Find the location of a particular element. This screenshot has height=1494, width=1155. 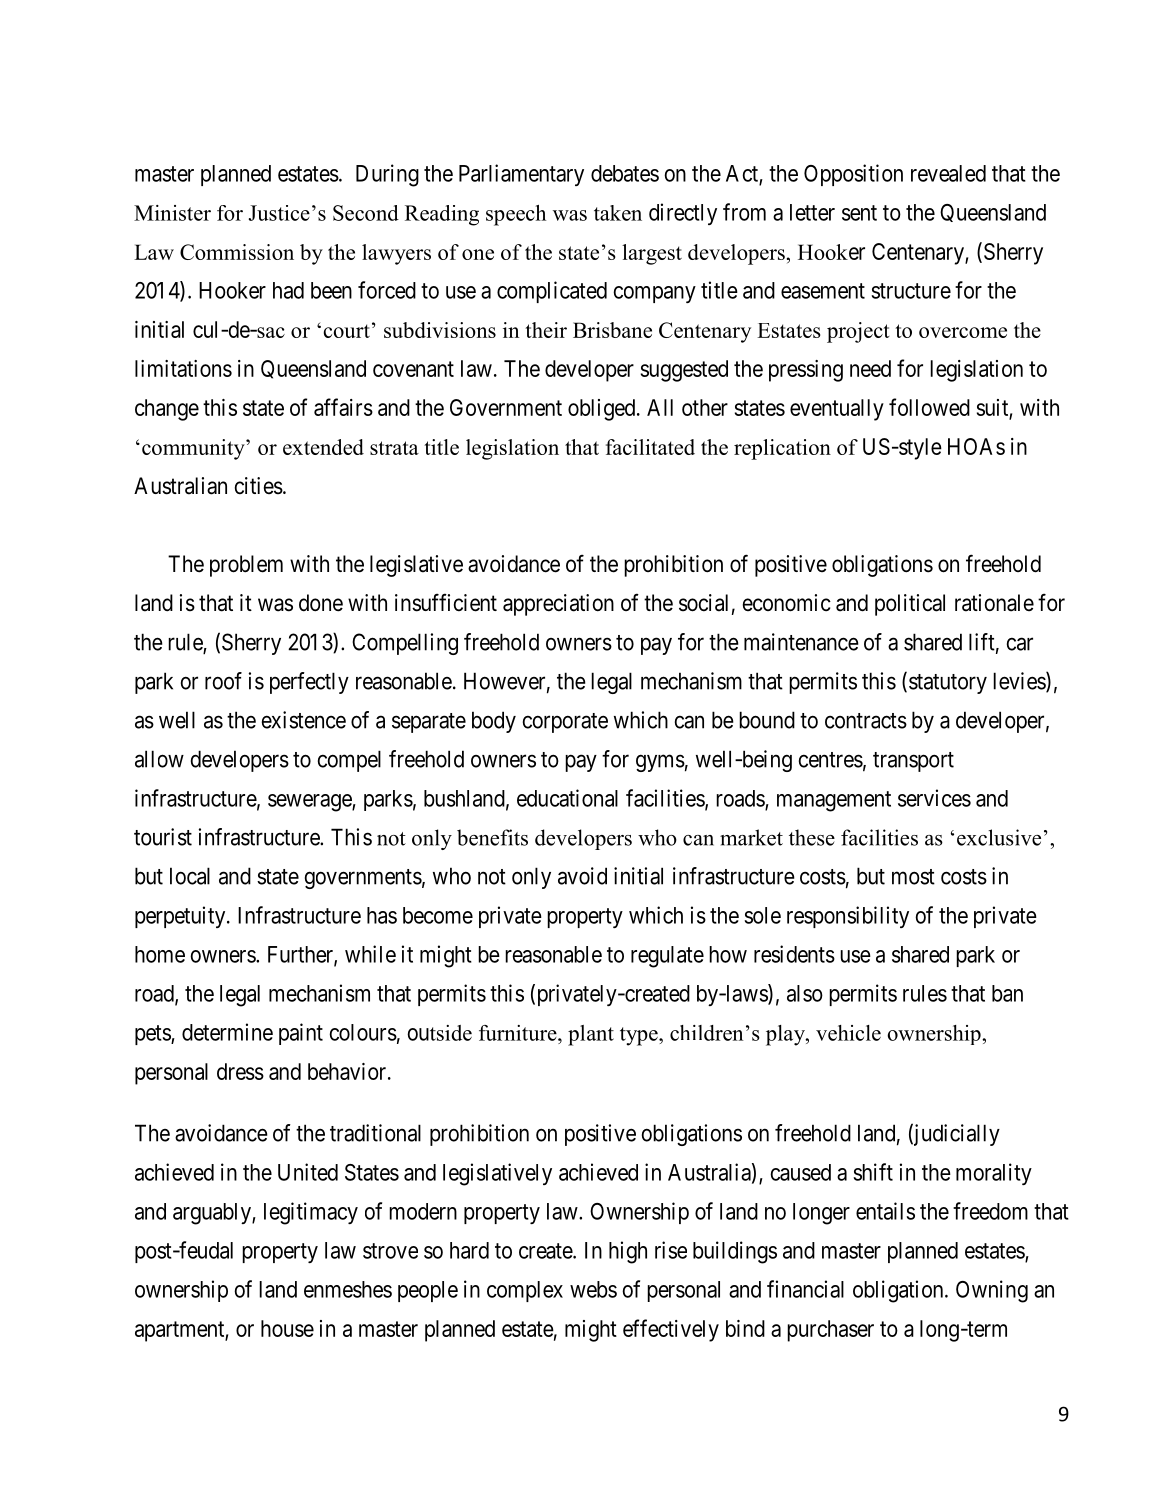

sent is located at coordinates (859, 213).
